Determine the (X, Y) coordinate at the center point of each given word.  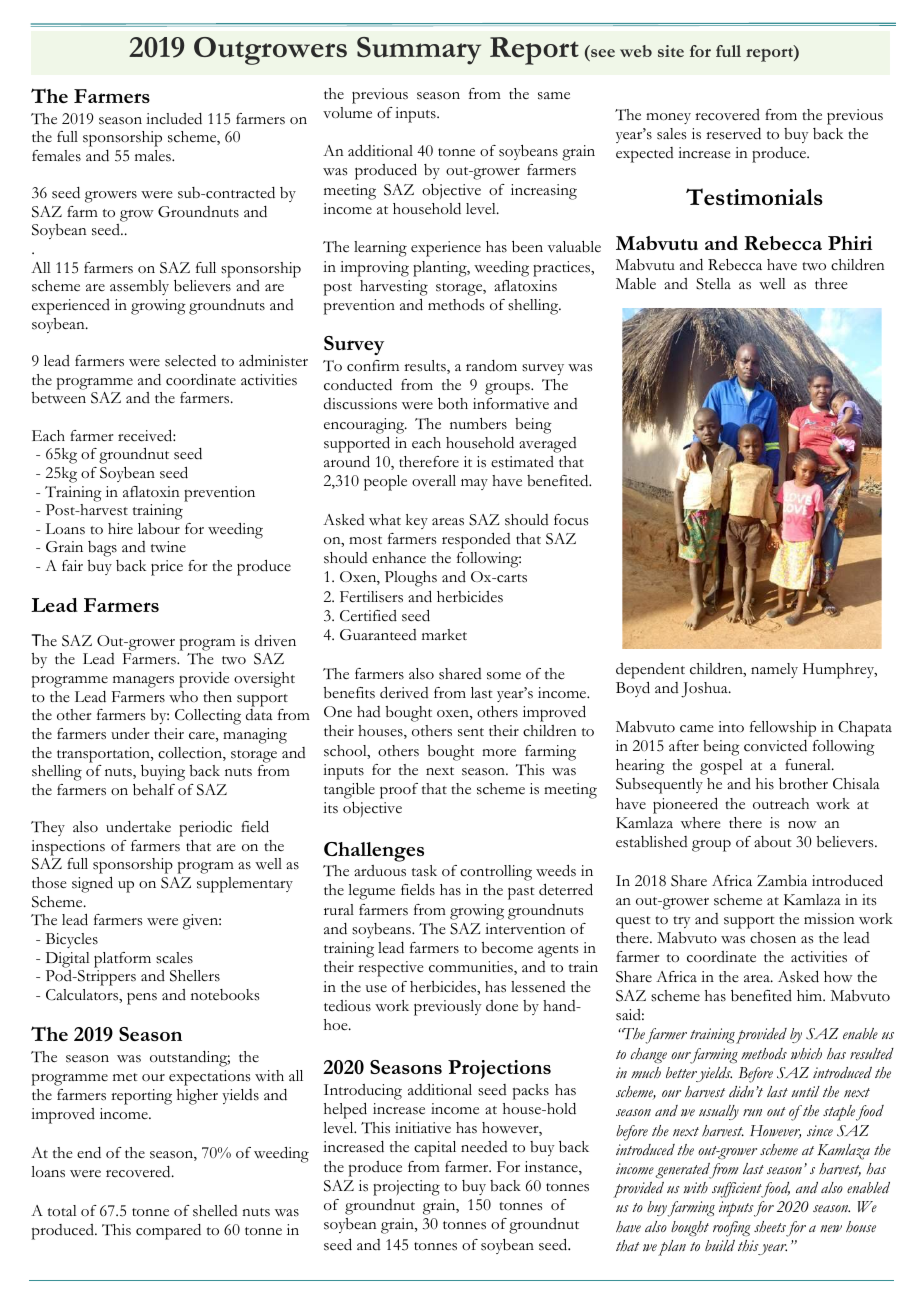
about (773, 842)
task (424, 871)
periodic (205, 829)
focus (571, 520)
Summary (419, 51)
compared (168, 1232)
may (474, 484)
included (174, 119)
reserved (733, 134)
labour (159, 529)
